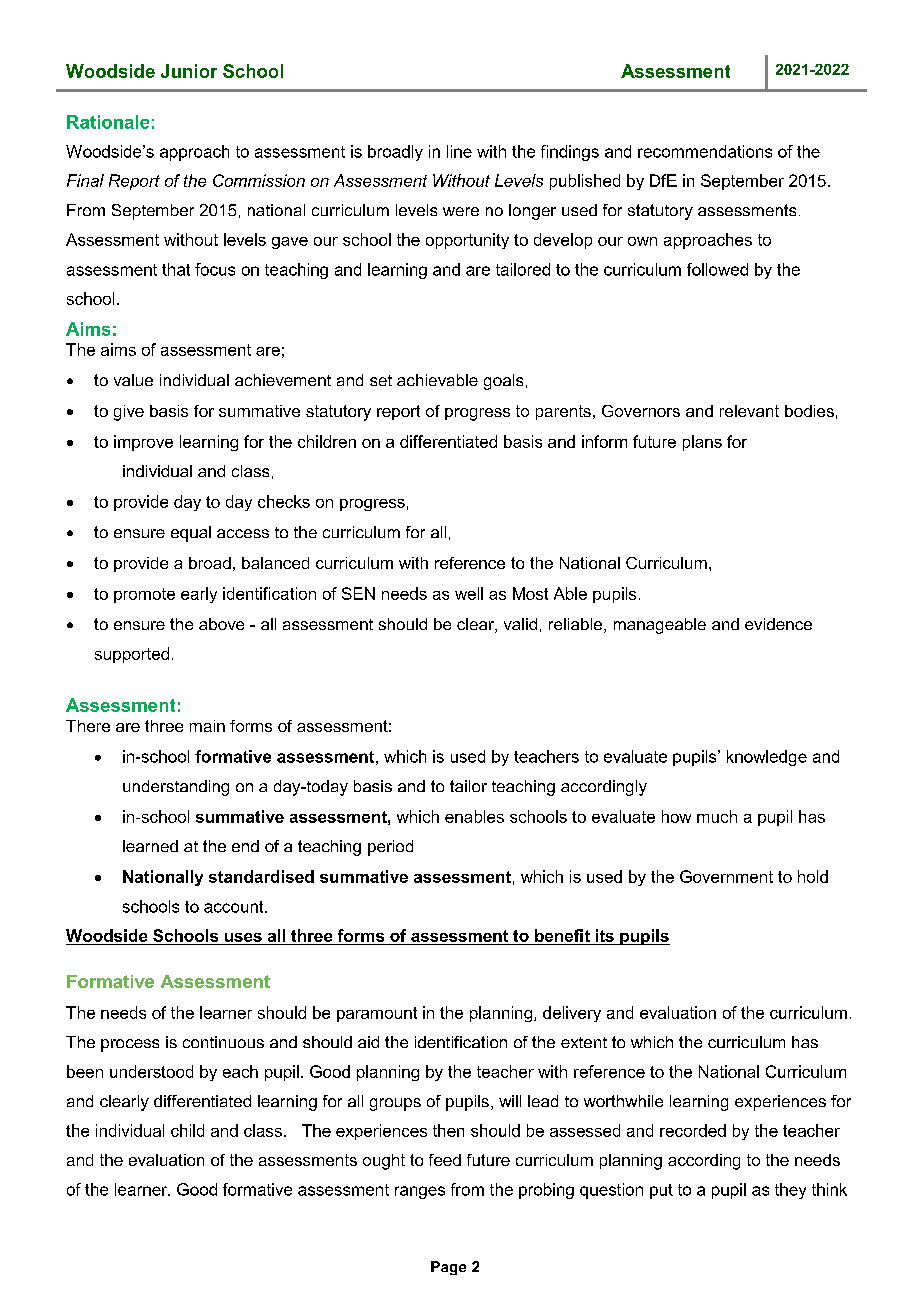 This image has height=1308, width=924. I want to click on learned, so click(150, 846).
